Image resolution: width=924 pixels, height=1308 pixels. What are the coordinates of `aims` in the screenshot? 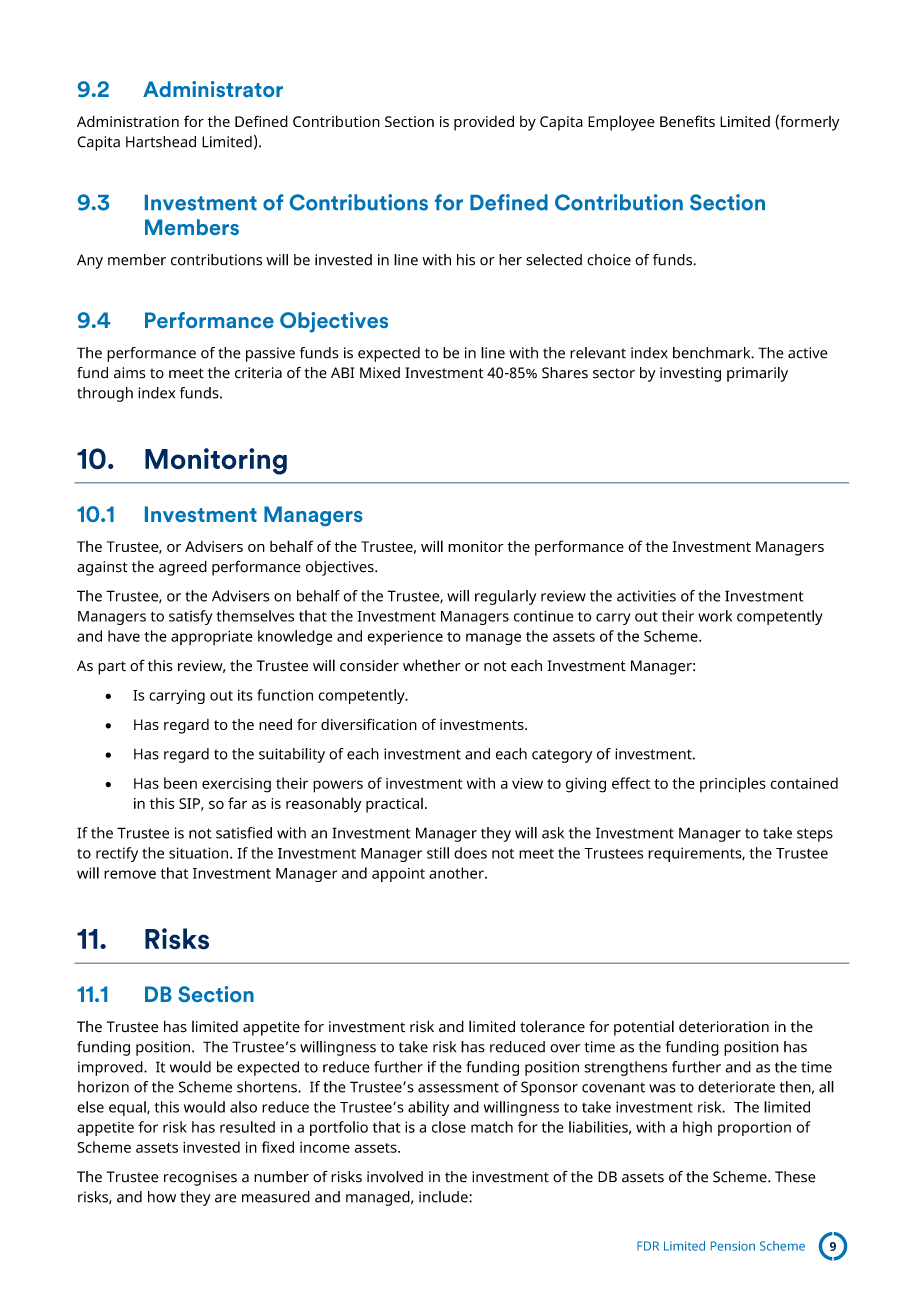 It's located at (130, 373).
